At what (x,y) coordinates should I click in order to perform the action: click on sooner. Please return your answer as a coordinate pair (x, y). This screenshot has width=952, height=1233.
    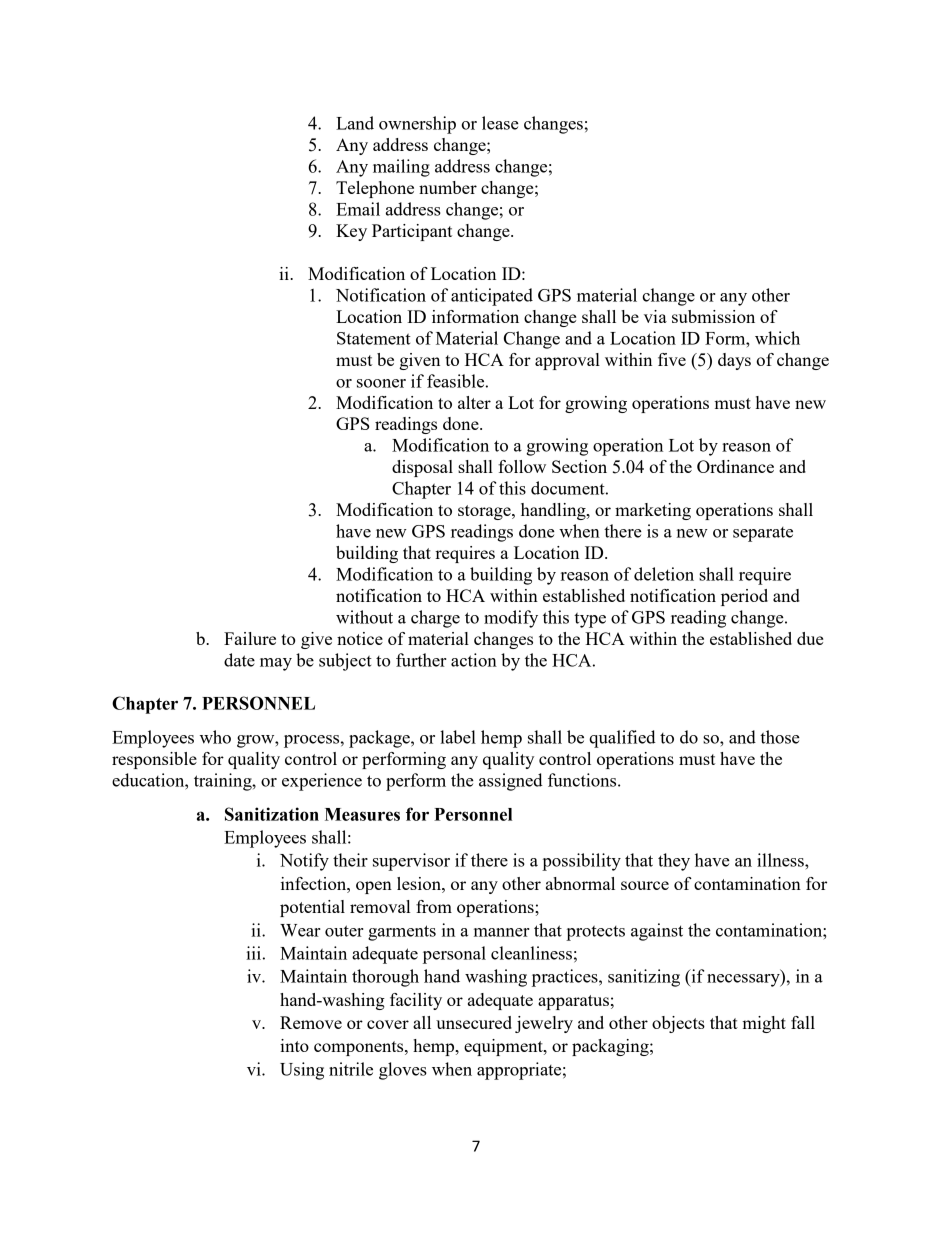
    Looking at the image, I should click on (381, 383).
